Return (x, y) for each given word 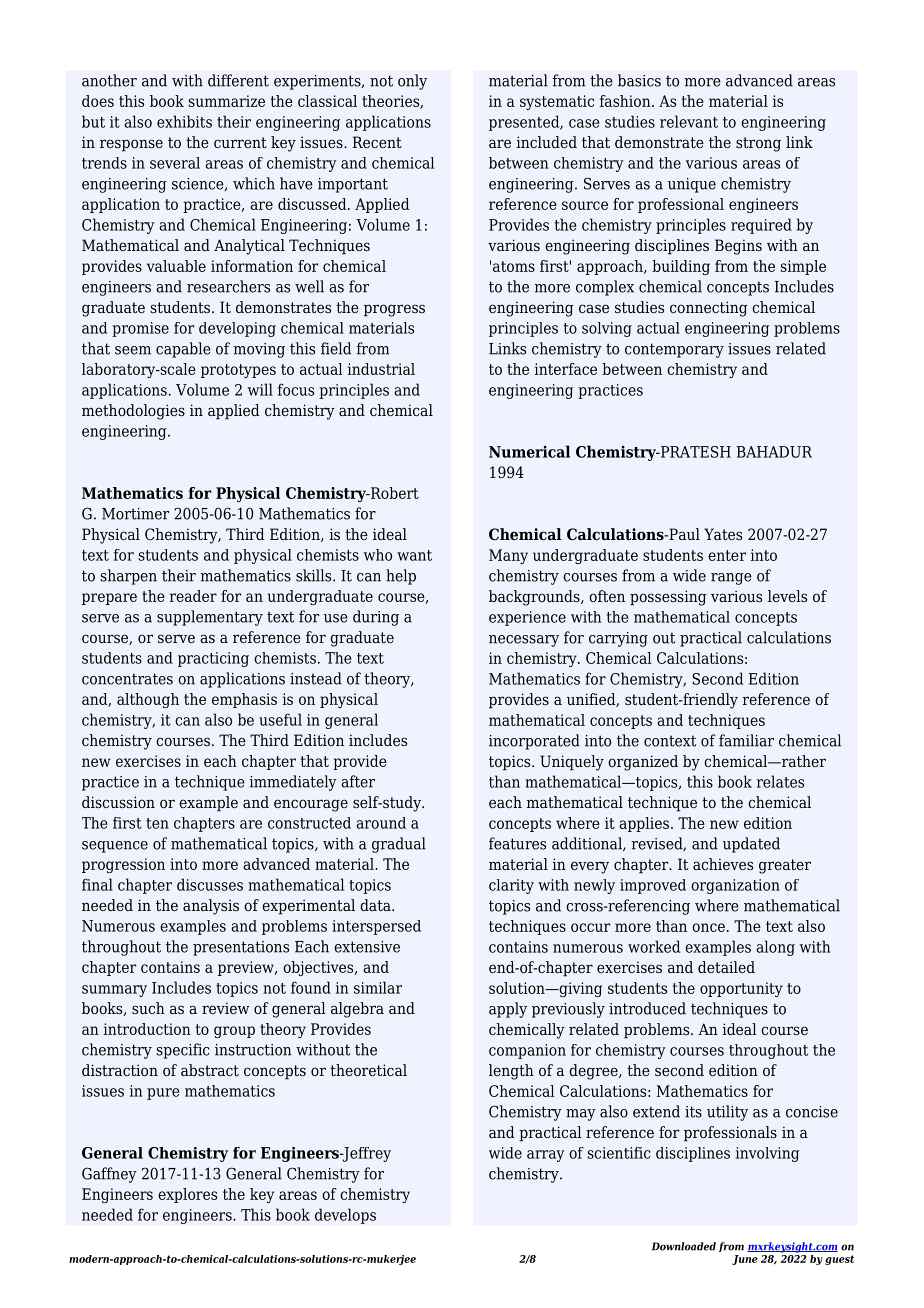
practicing (213, 659)
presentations (241, 948)
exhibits (184, 121)
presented (525, 123)
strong (758, 144)
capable (183, 350)
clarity (511, 886)
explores (187, 1195)
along (775, 948)
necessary (524, 641)
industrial (381, 369)
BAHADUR (774, 452)
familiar (746, 740)
